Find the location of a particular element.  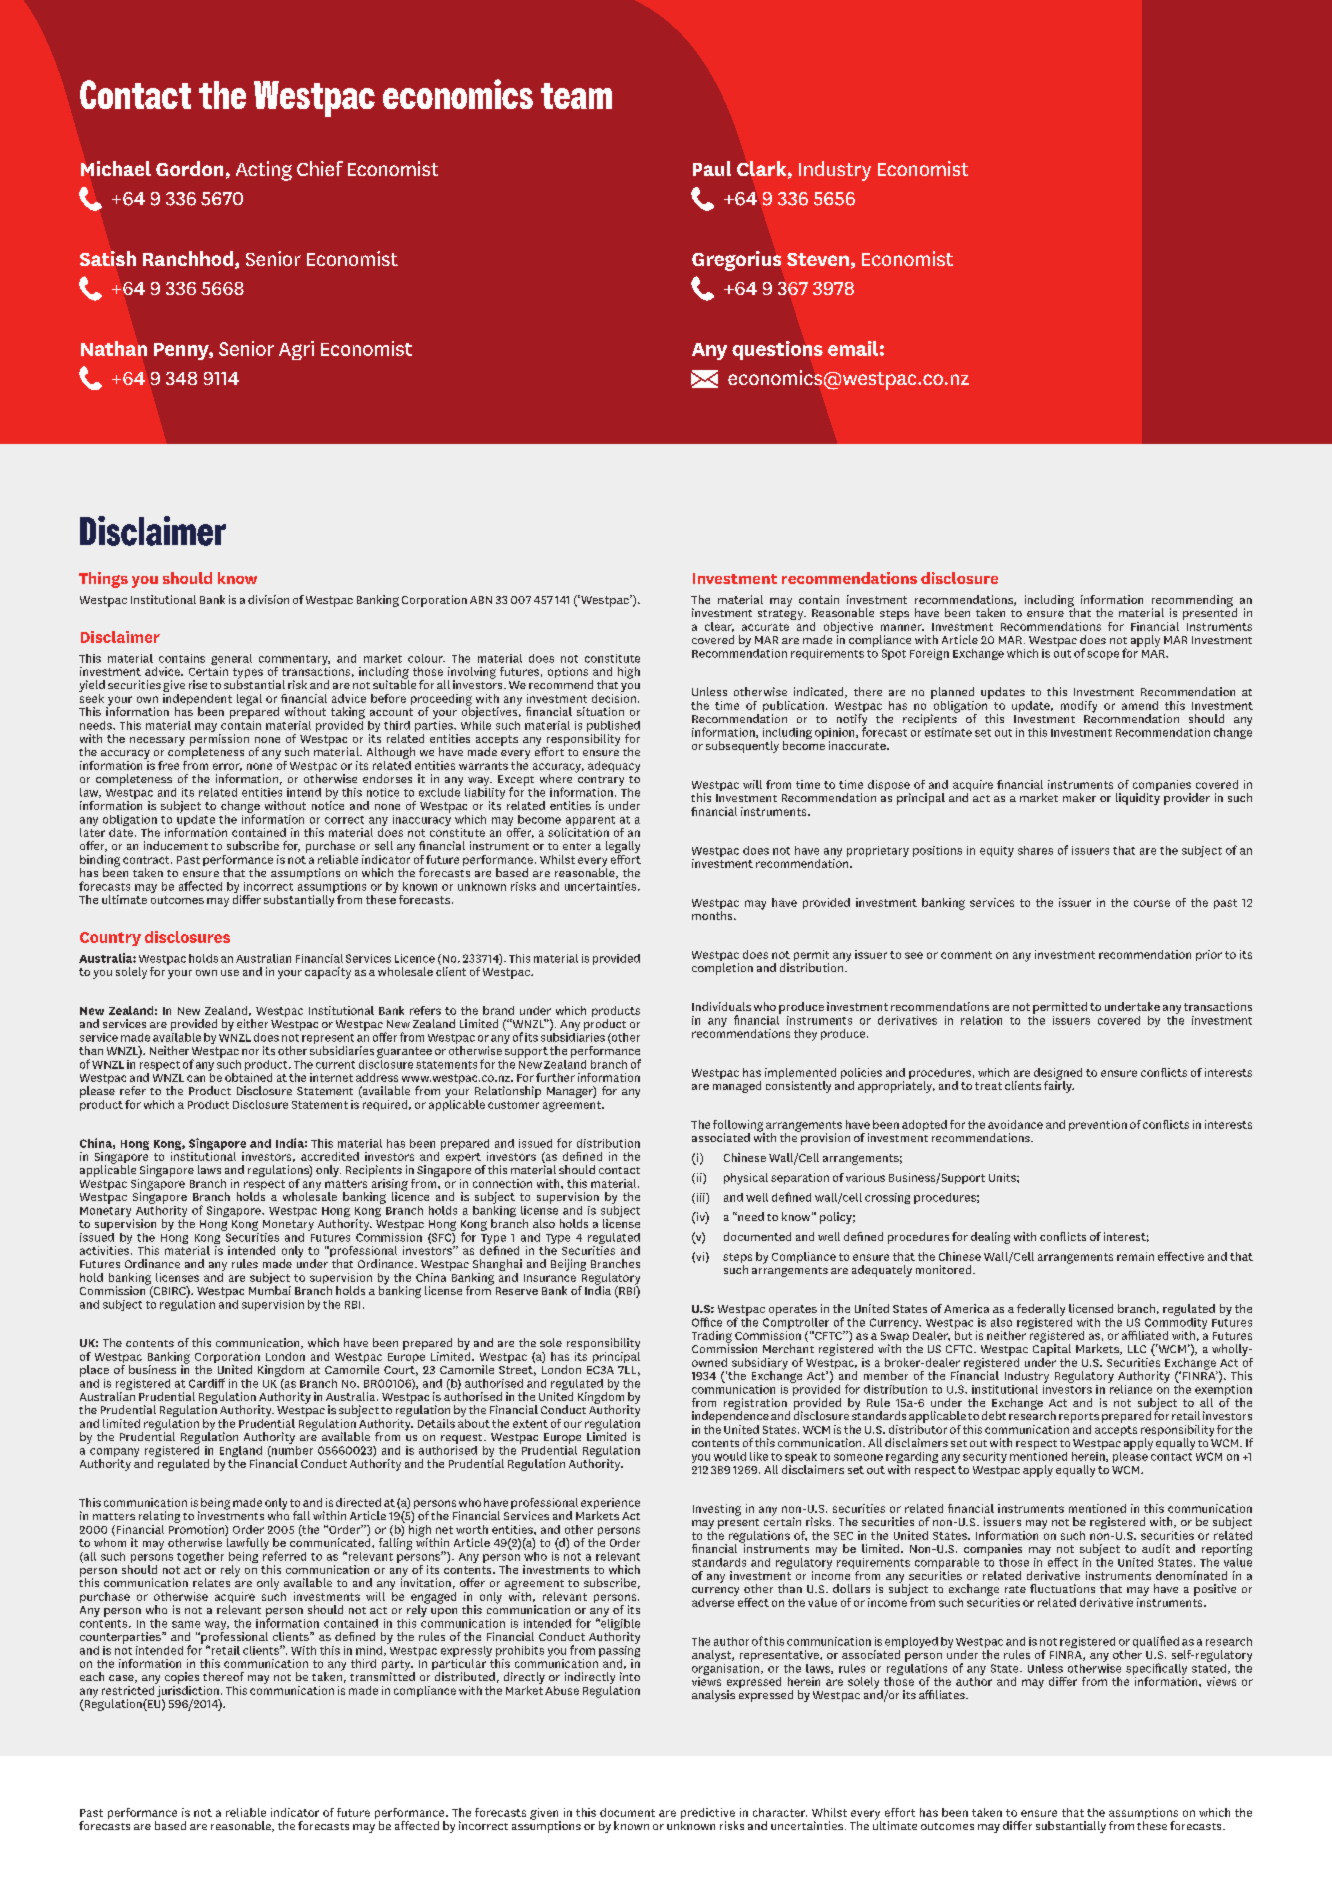

Mumbai is located at coordinates (270, 1290).
